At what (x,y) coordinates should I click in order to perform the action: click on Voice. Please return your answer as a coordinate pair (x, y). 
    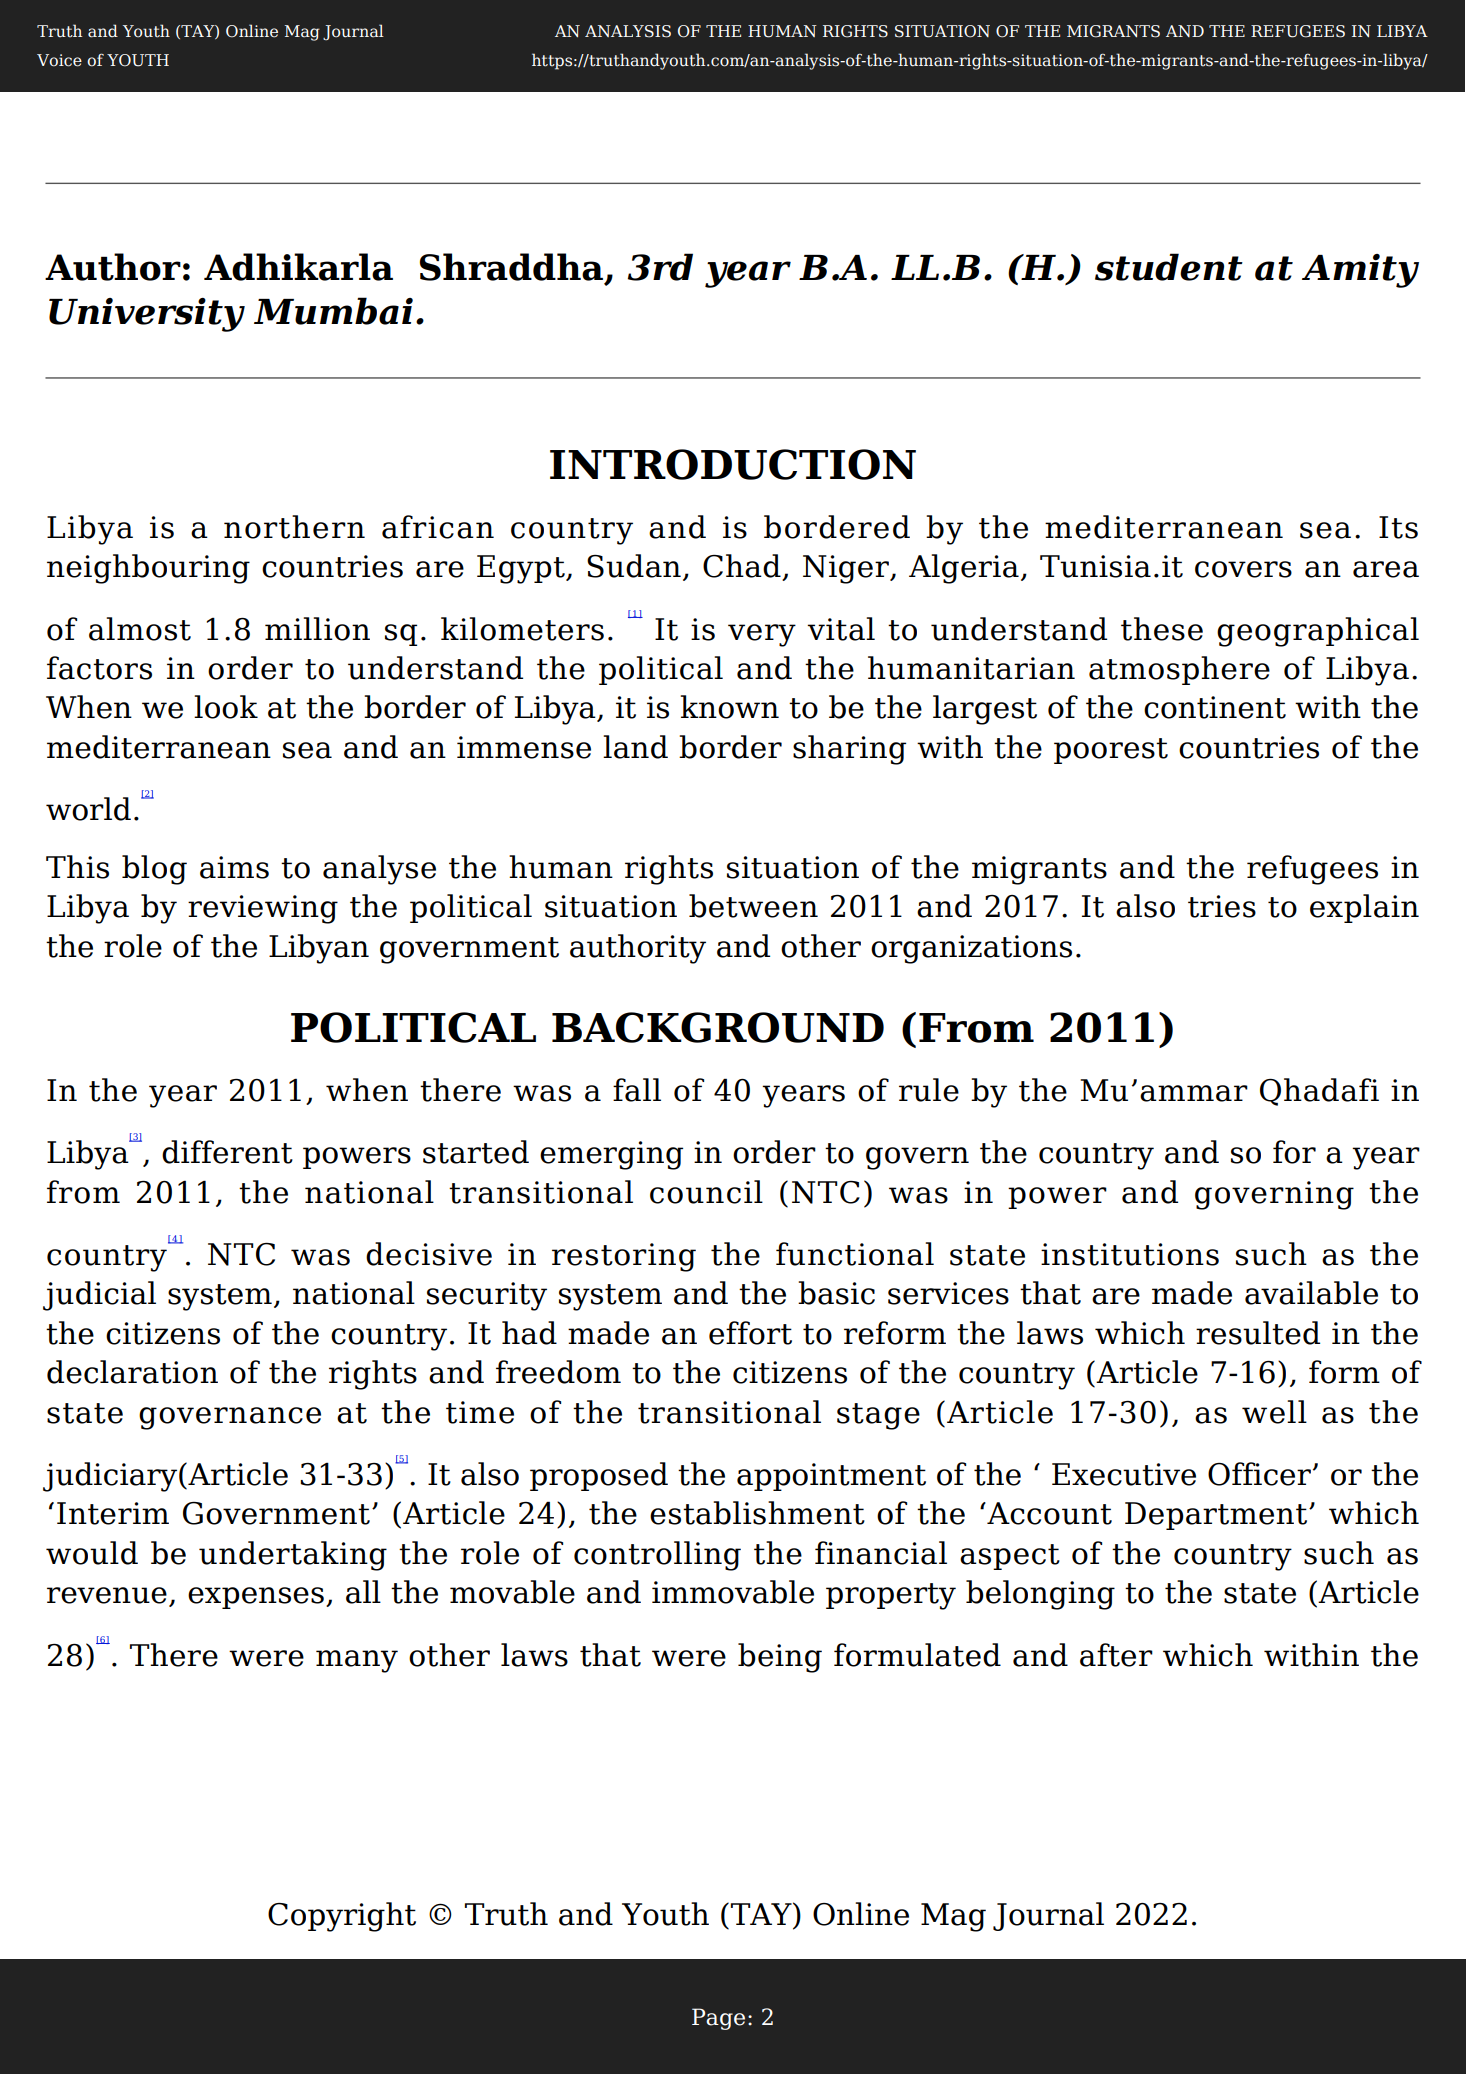
    Looking at the image, I should click on (59, 60).
